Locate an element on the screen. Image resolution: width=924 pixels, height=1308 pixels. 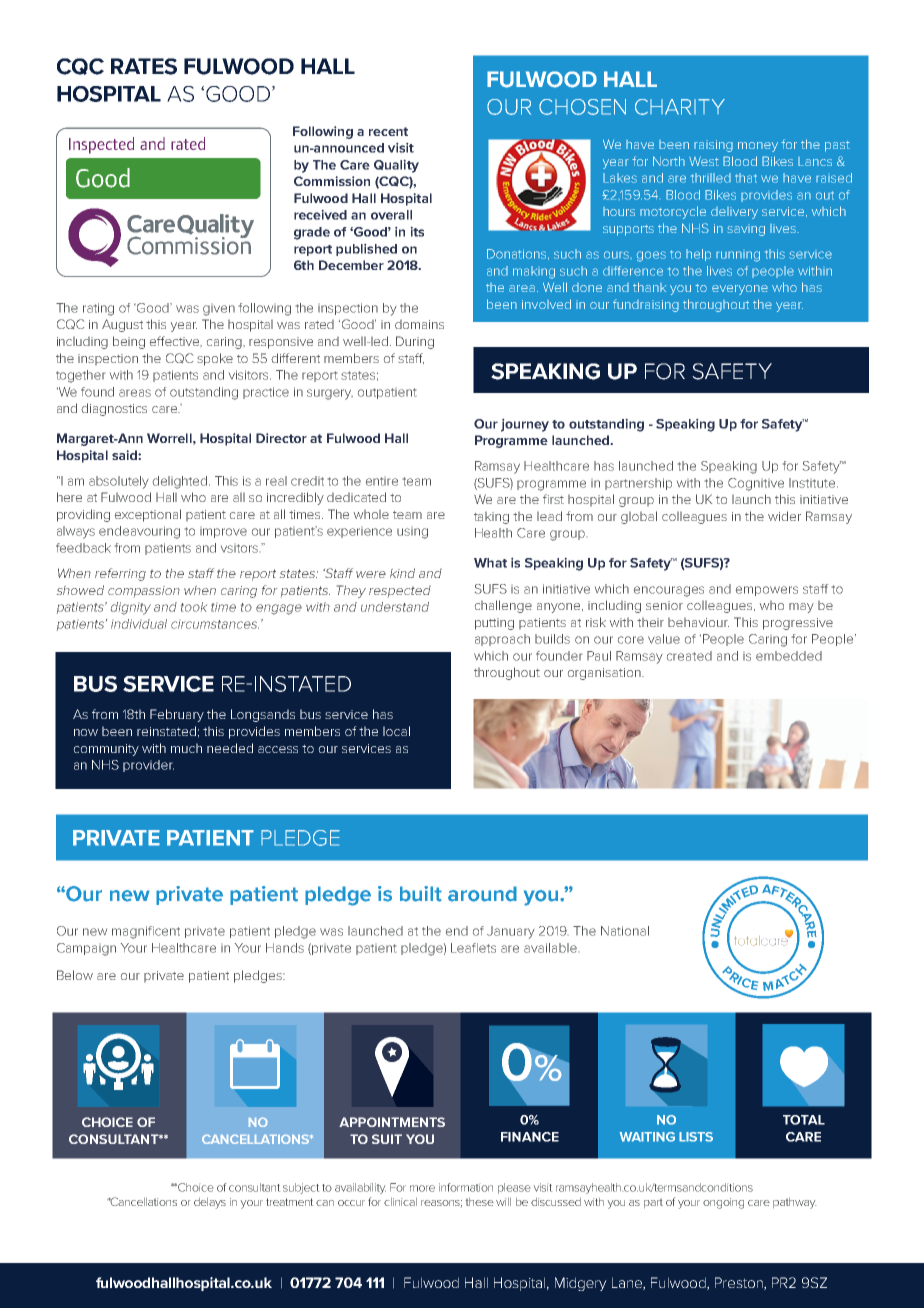
delighted is located at coordinates (181, 482).
